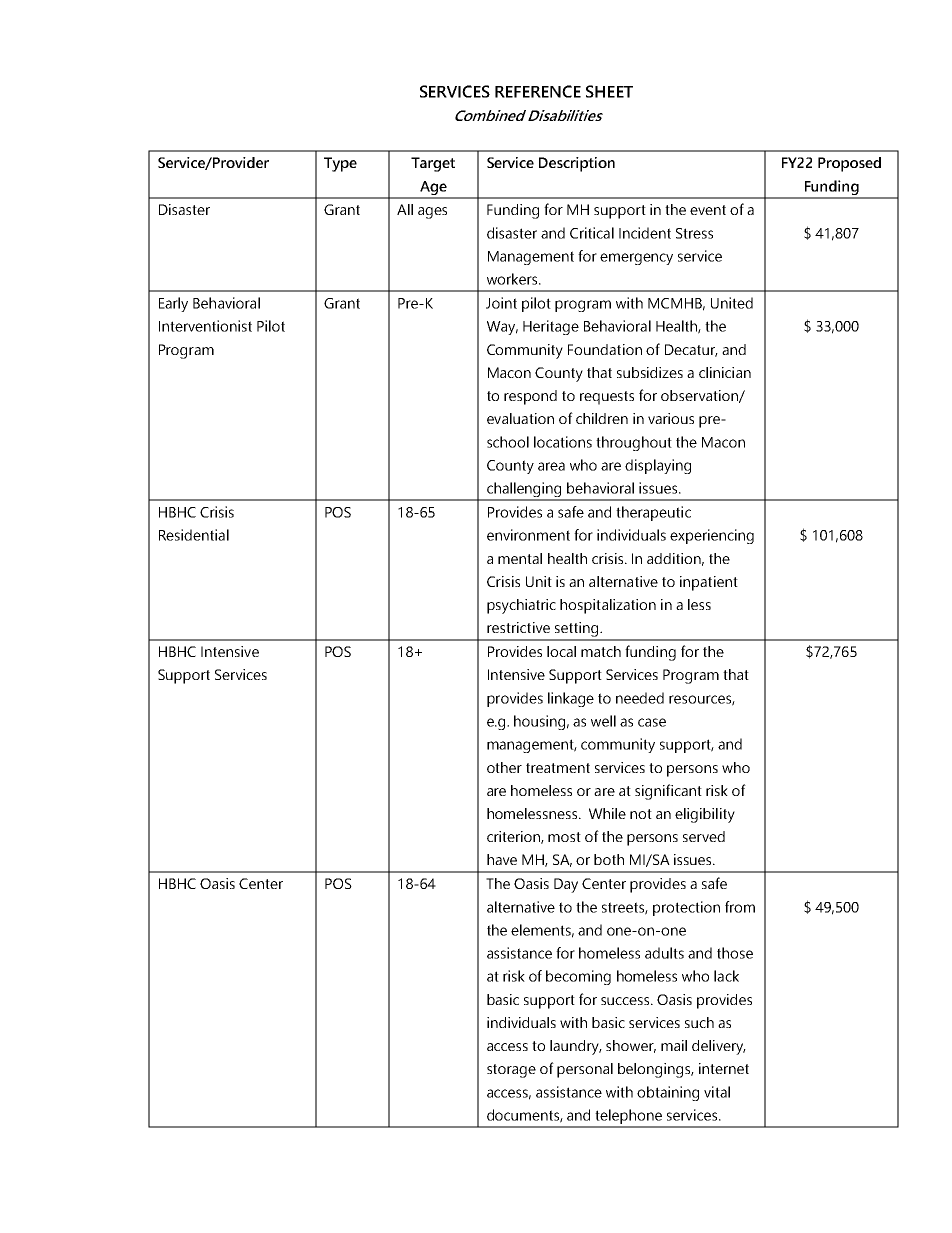 The width and height of the document is (952, 1233). What do you see at coordinates (511, 1071) in the document?
I see `storage` at bounding box center [511, 1071].
